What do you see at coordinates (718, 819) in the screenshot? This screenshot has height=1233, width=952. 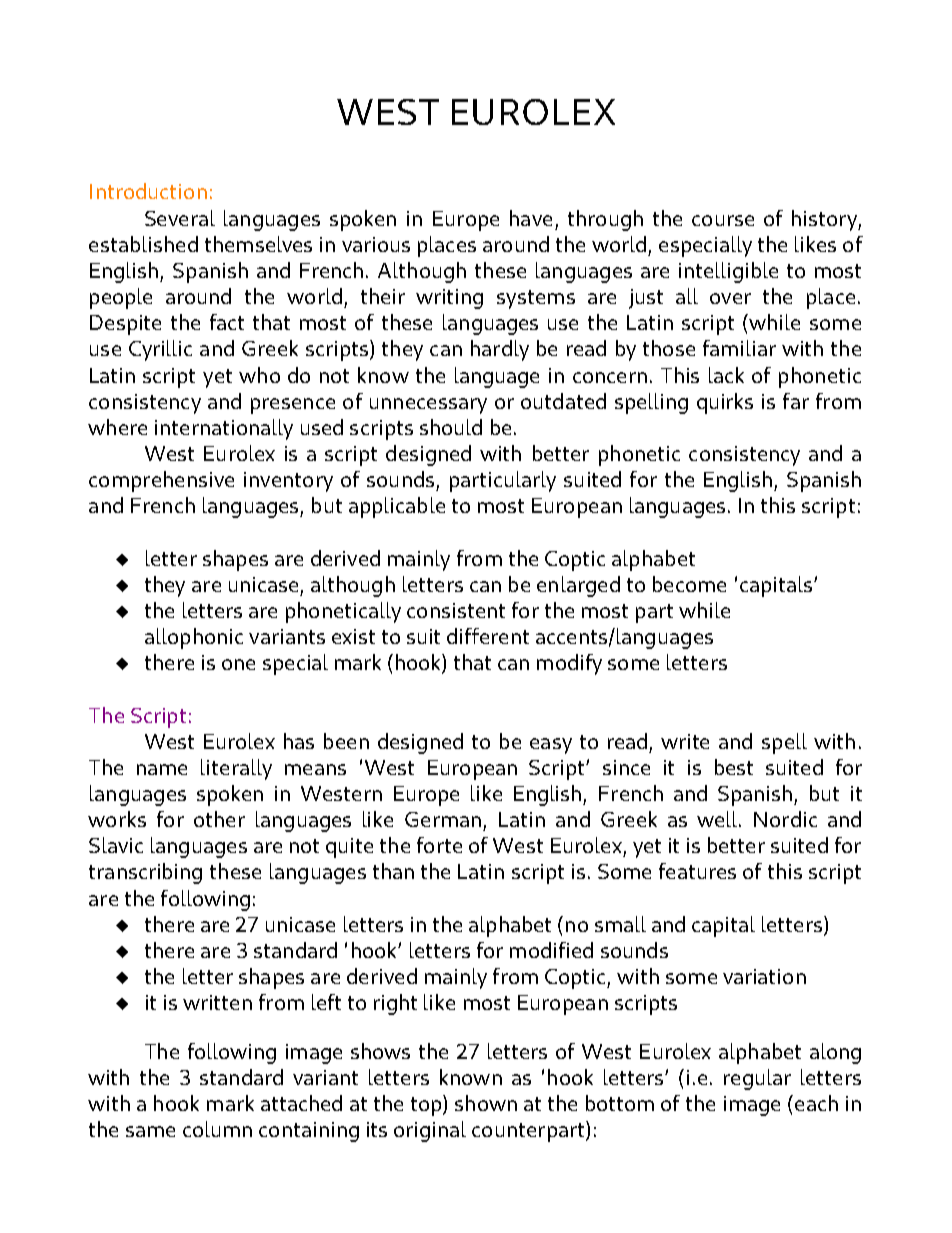 I see `well` at bounding box center [718, 819].
